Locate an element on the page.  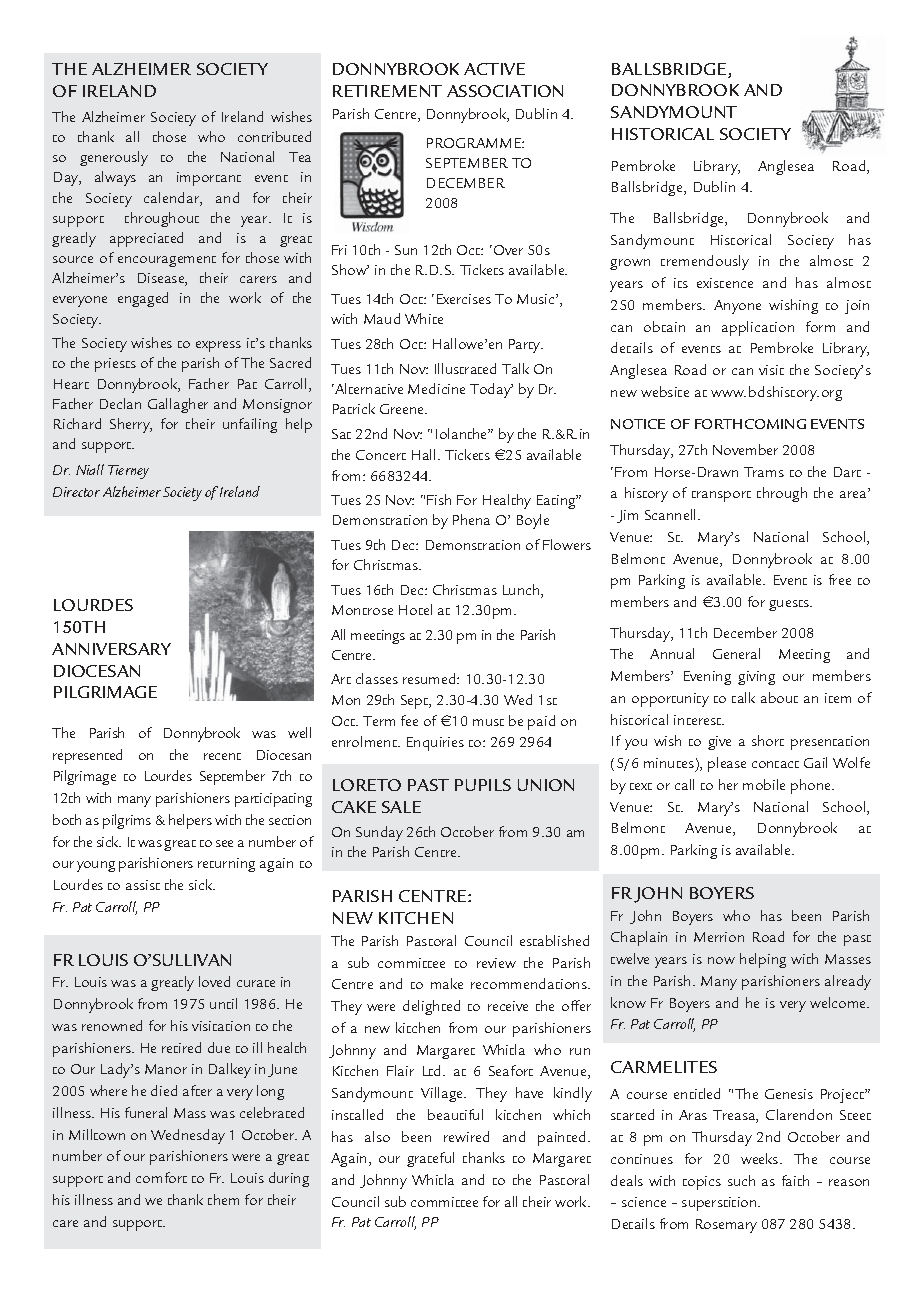
Enquiries is located at coordinates (435, 744).
